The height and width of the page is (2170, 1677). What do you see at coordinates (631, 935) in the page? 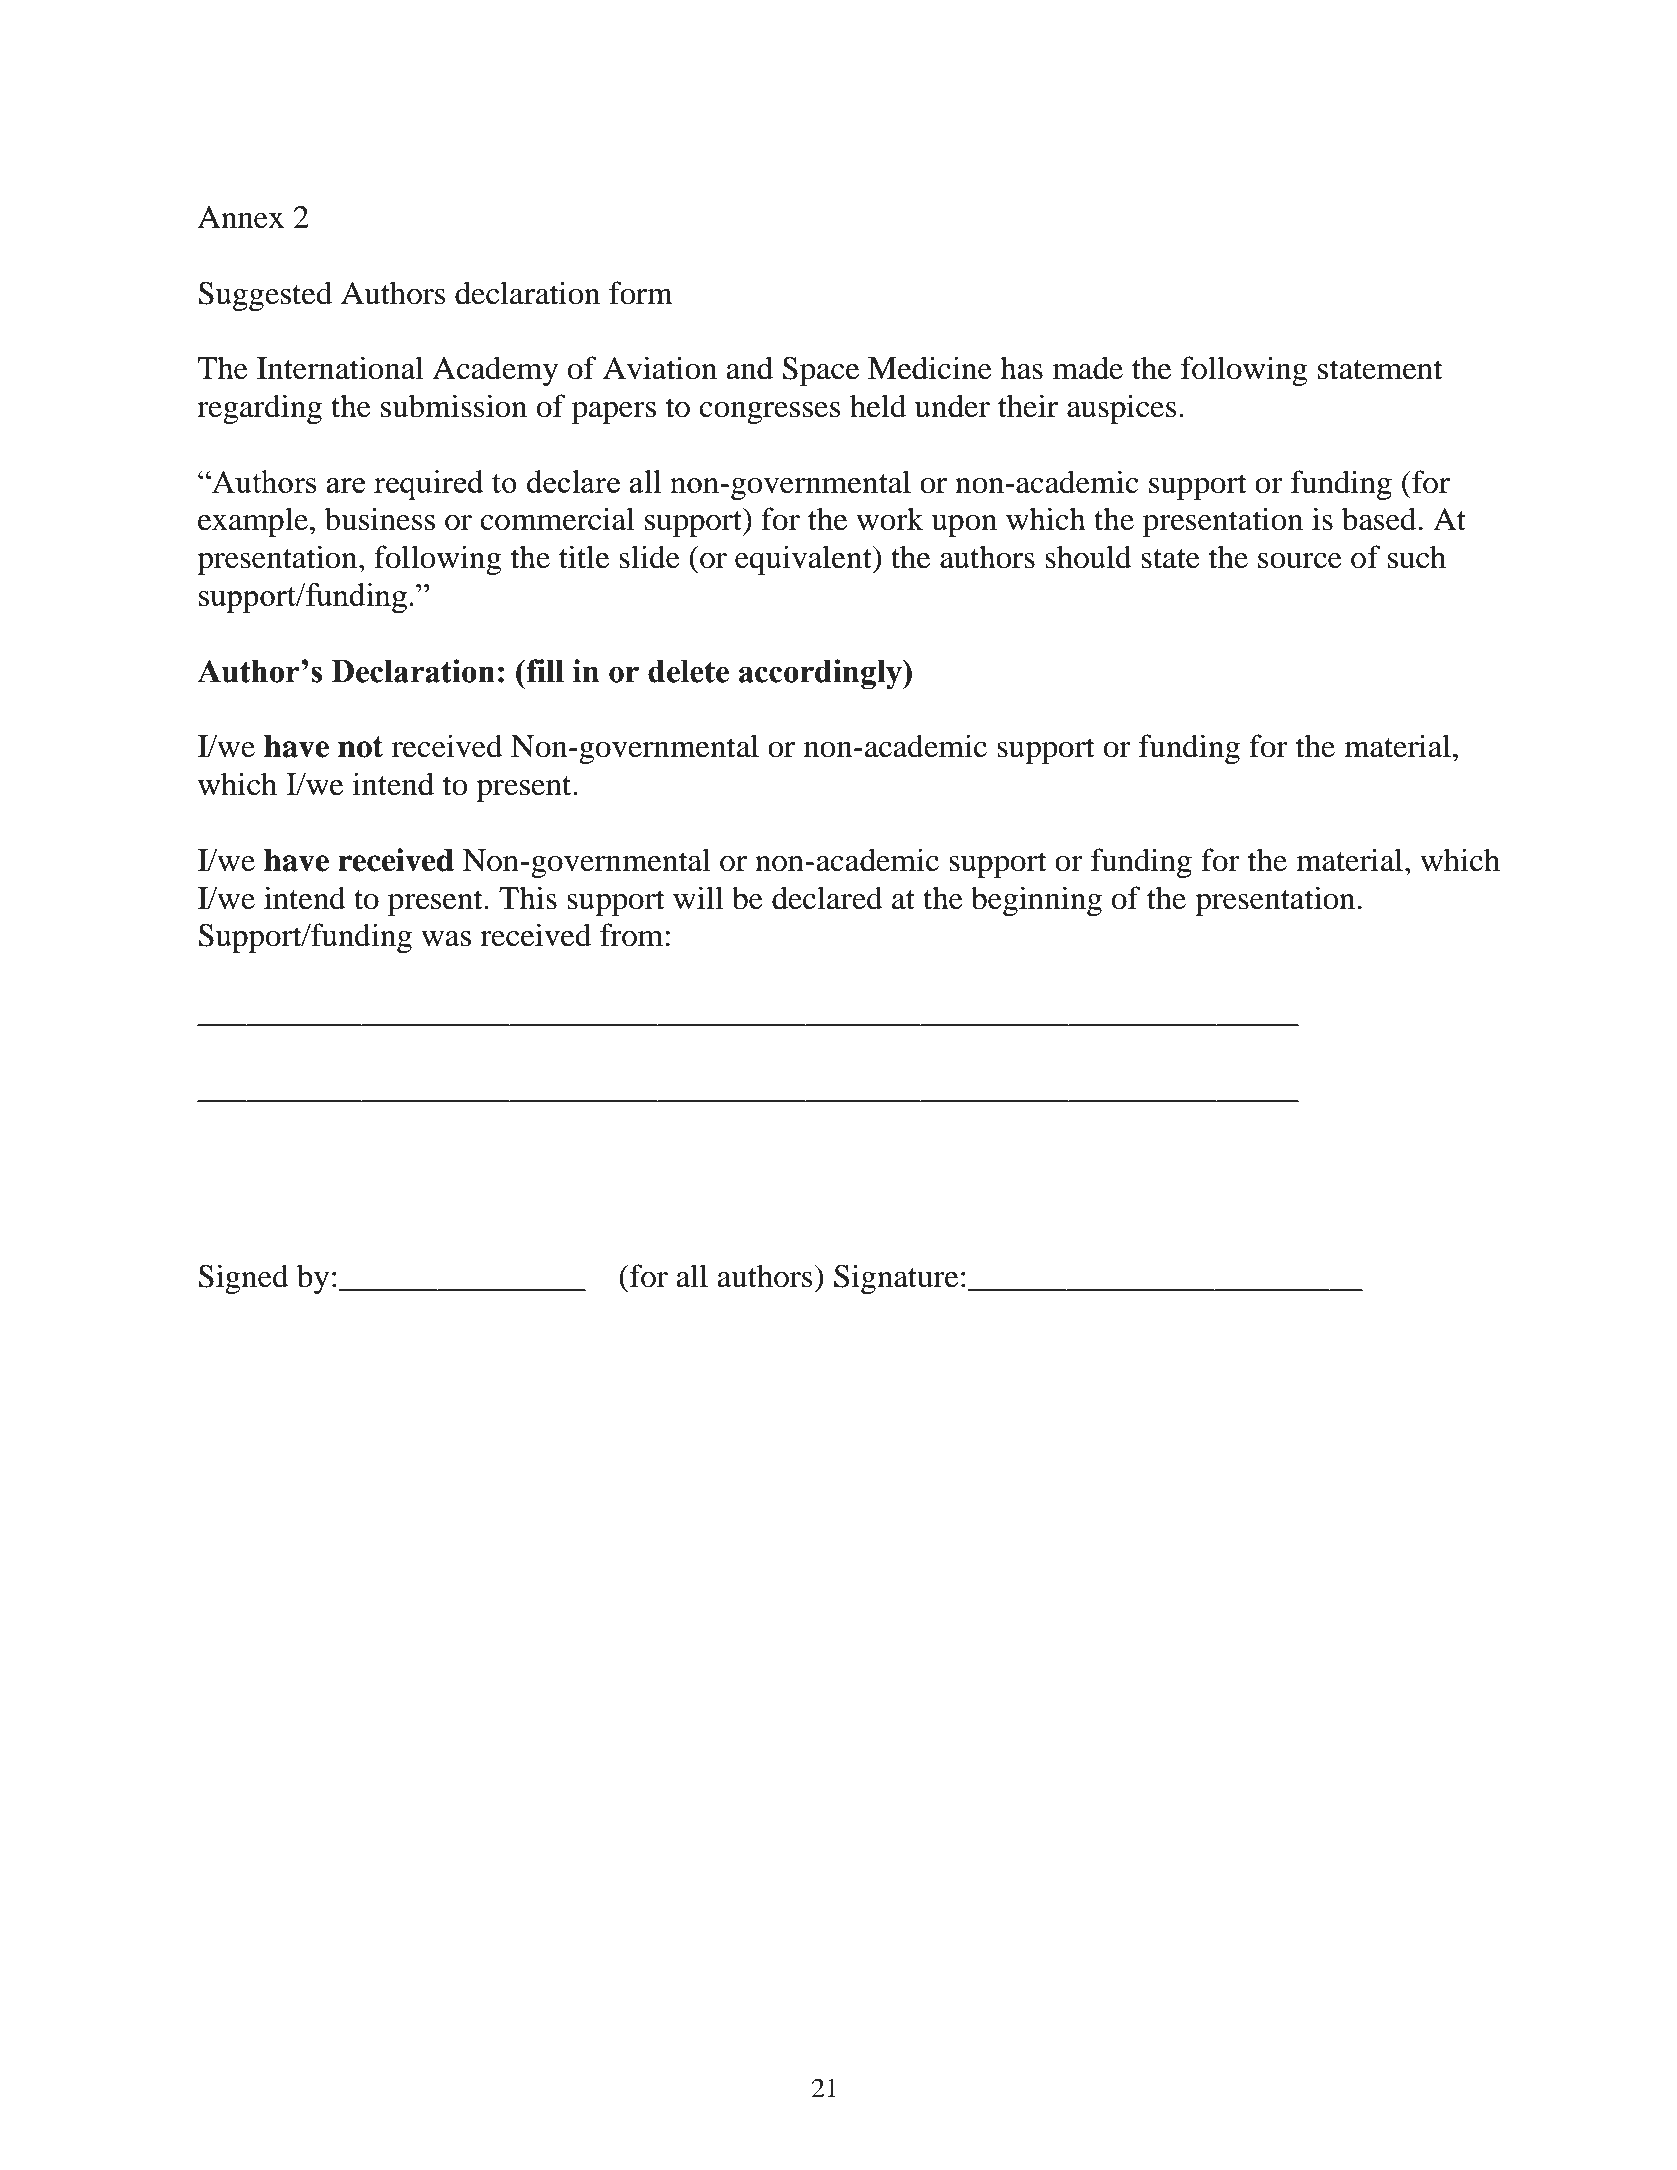
I see `from` at bounding box center [631, 935].
